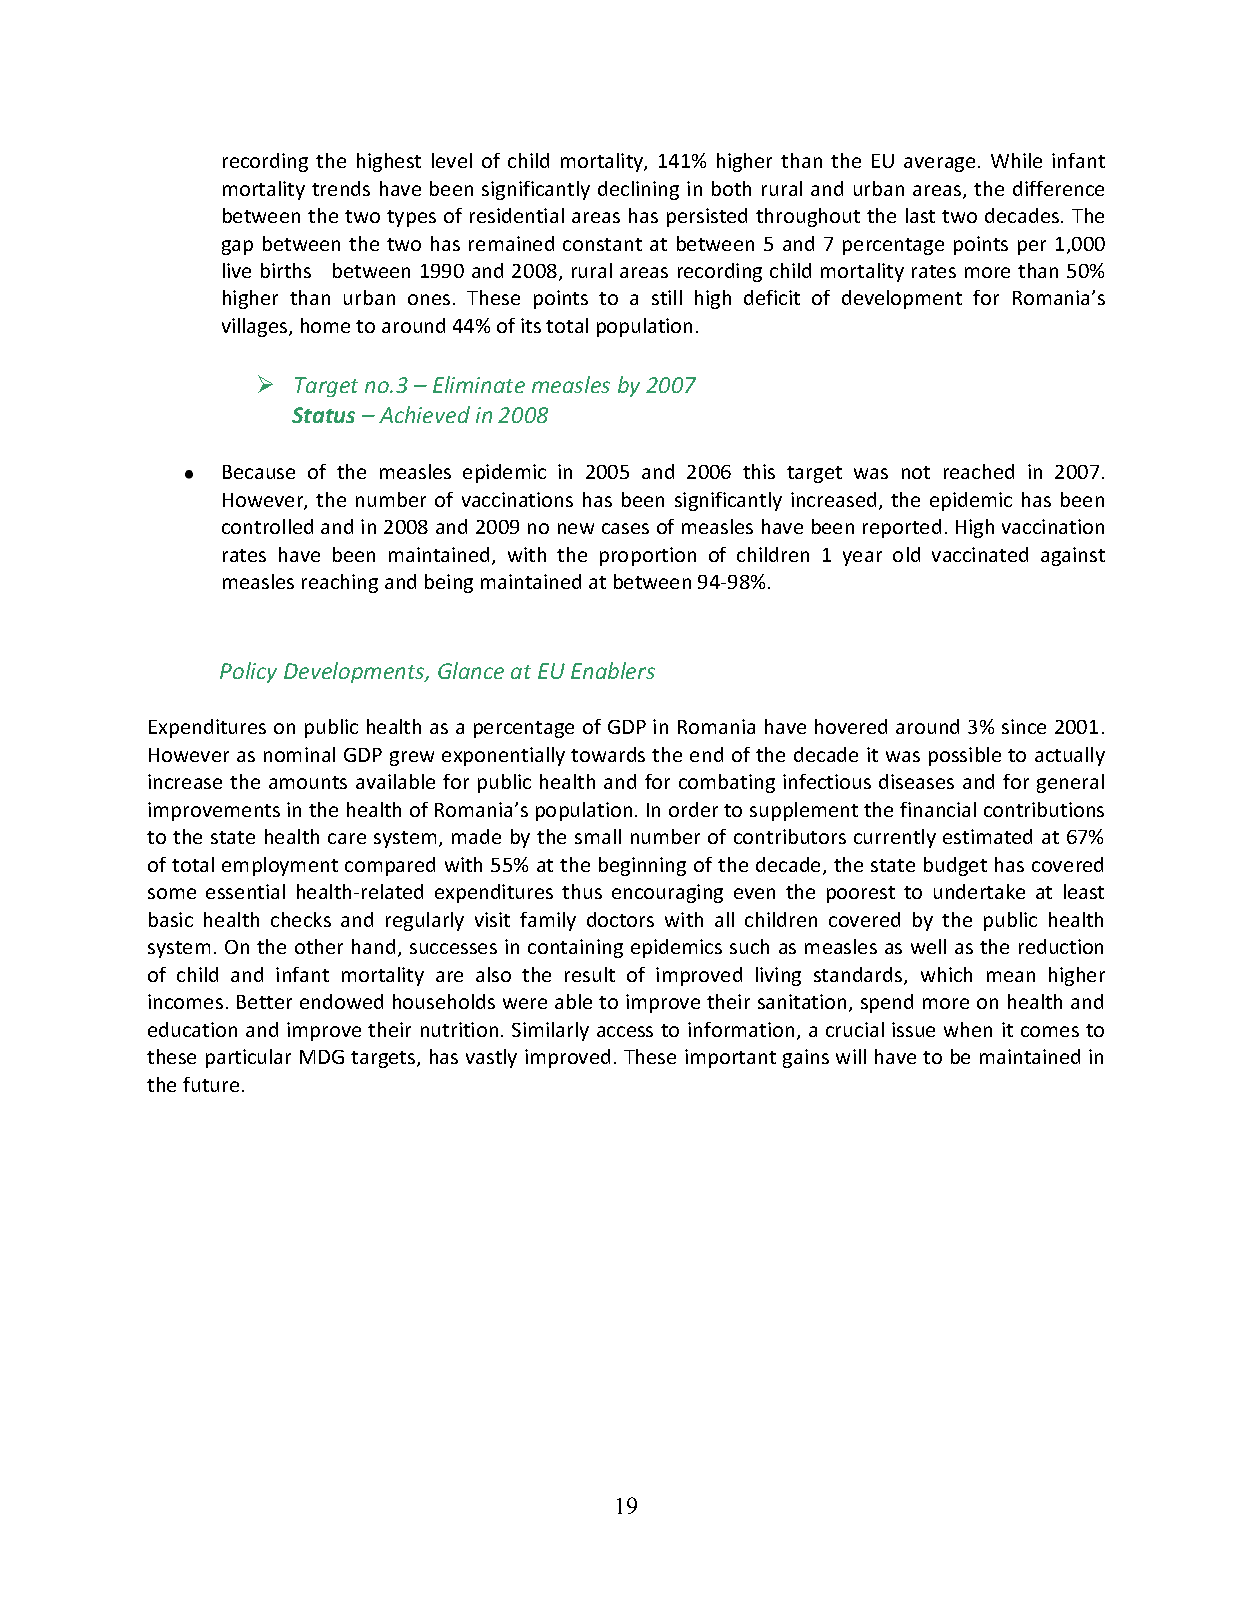 The width and height of the screenshot is (1253, 1622). Describe the element at coordinates (625, 1031) in the screenshot. I see `access` at that location.
